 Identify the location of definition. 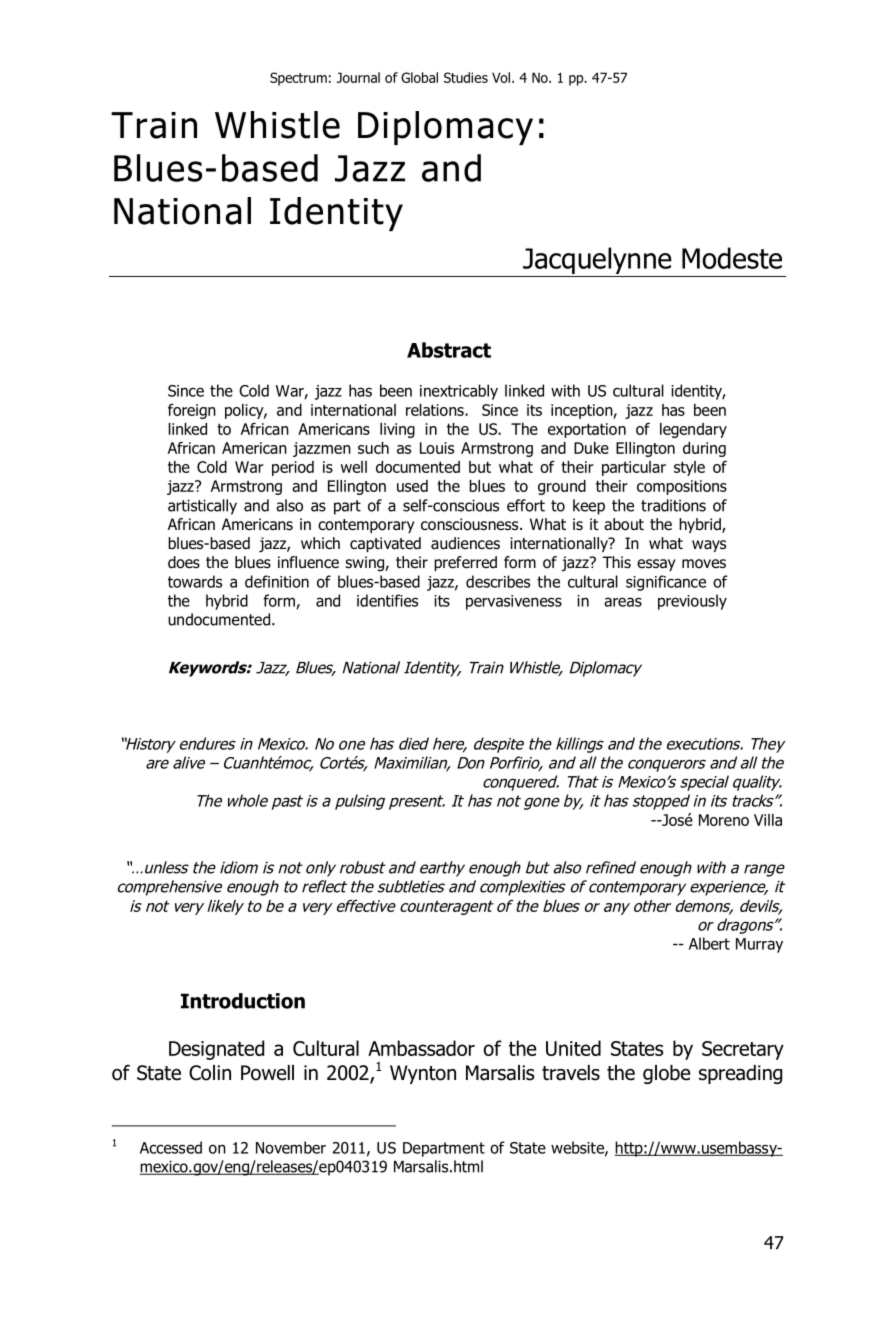
(277, 581).
